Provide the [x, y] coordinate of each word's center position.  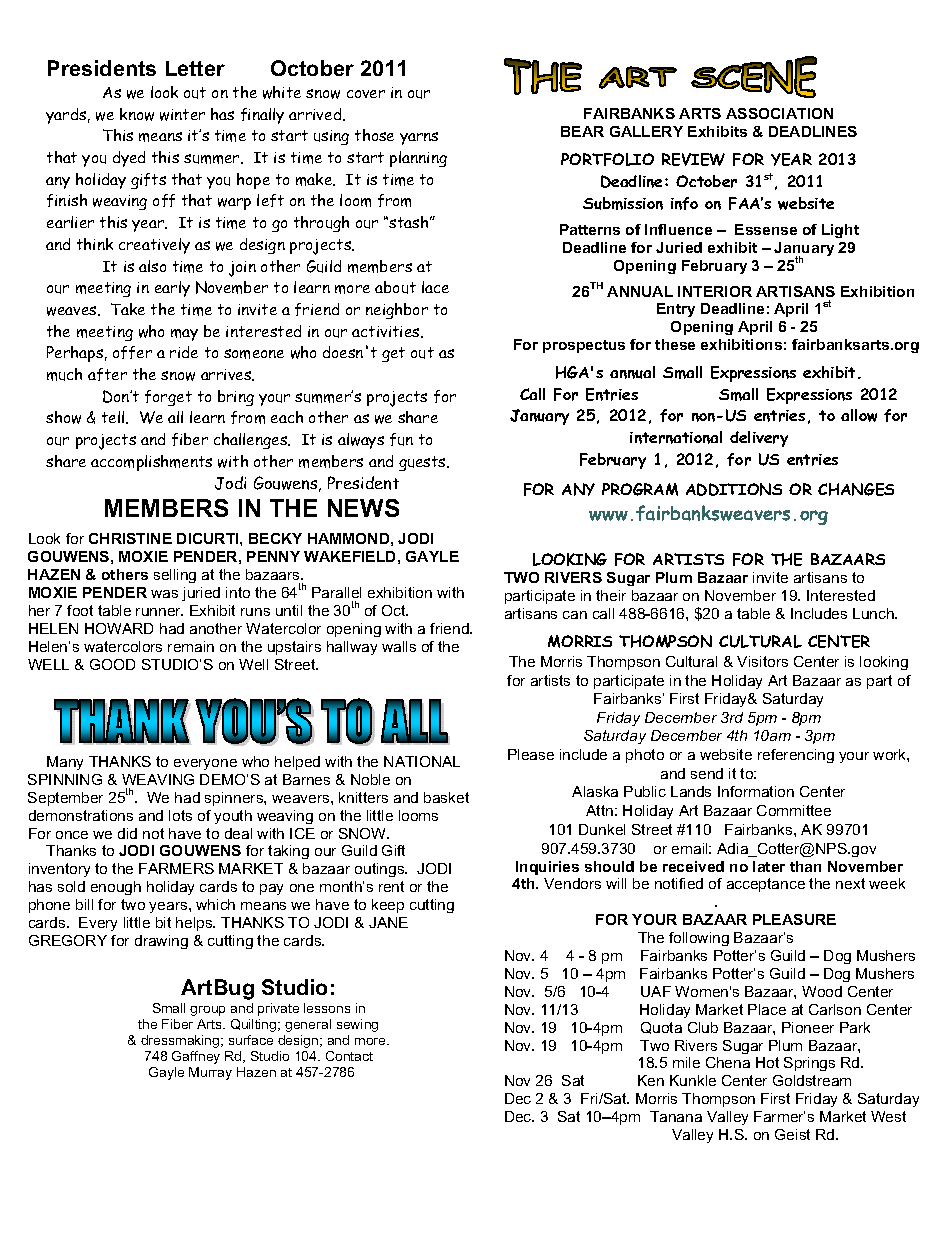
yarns [419, 138]
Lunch [874, 613]
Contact [349, 1056]
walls [399, 646]
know [137, 114]
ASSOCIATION [779, 113]
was [164, 594]
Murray [210, 1073]
